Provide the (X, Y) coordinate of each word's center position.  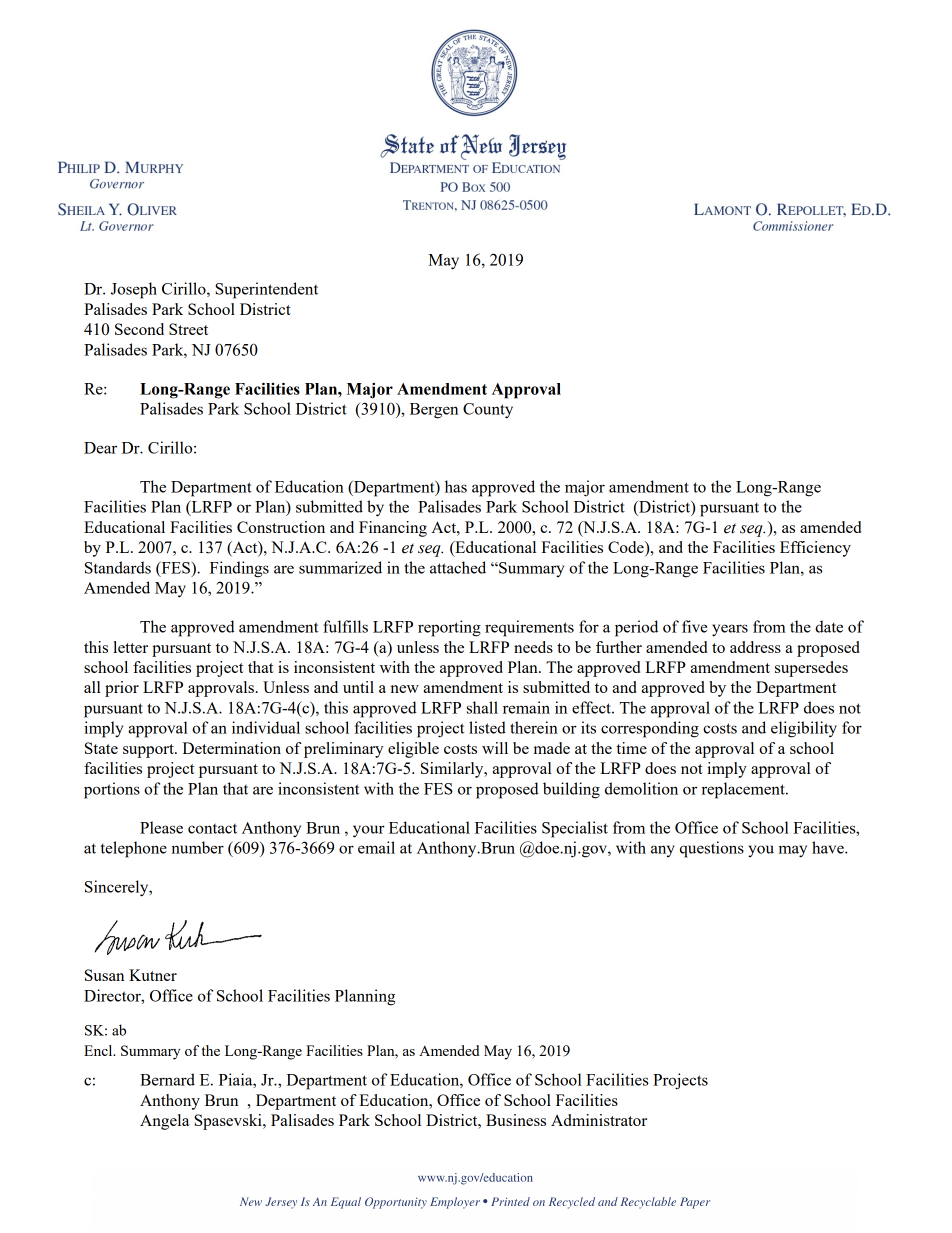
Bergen (434, 411)
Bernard (167, 1079)
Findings (239, 569)
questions (712, 849)
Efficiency (815, 549)
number (197, 847)
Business (516, 1120)
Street (188, 329)
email (376, 847)
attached (458, 567)
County (488, 411)
